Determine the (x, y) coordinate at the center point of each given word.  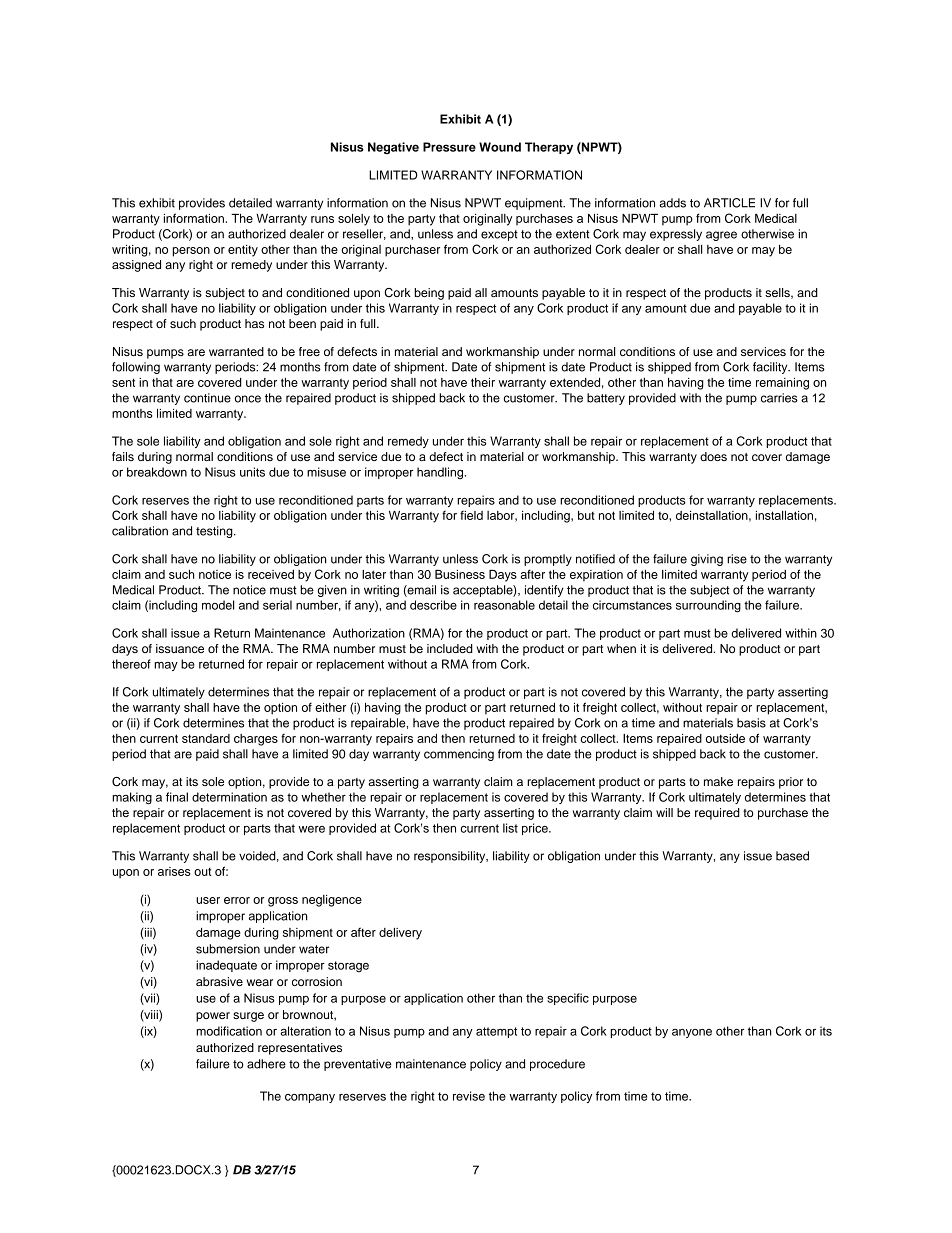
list (510, 828)
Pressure (449, 147)
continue (207, 398)
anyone (692, 1033)
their (483, 382)
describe (433, 605)
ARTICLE (729, 203)
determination (229, 797)
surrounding (708, 606)
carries (779, 398)
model (218, 605)
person (191, 252)
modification (229, 1031)
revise (469, 1096)
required (717, 814)
